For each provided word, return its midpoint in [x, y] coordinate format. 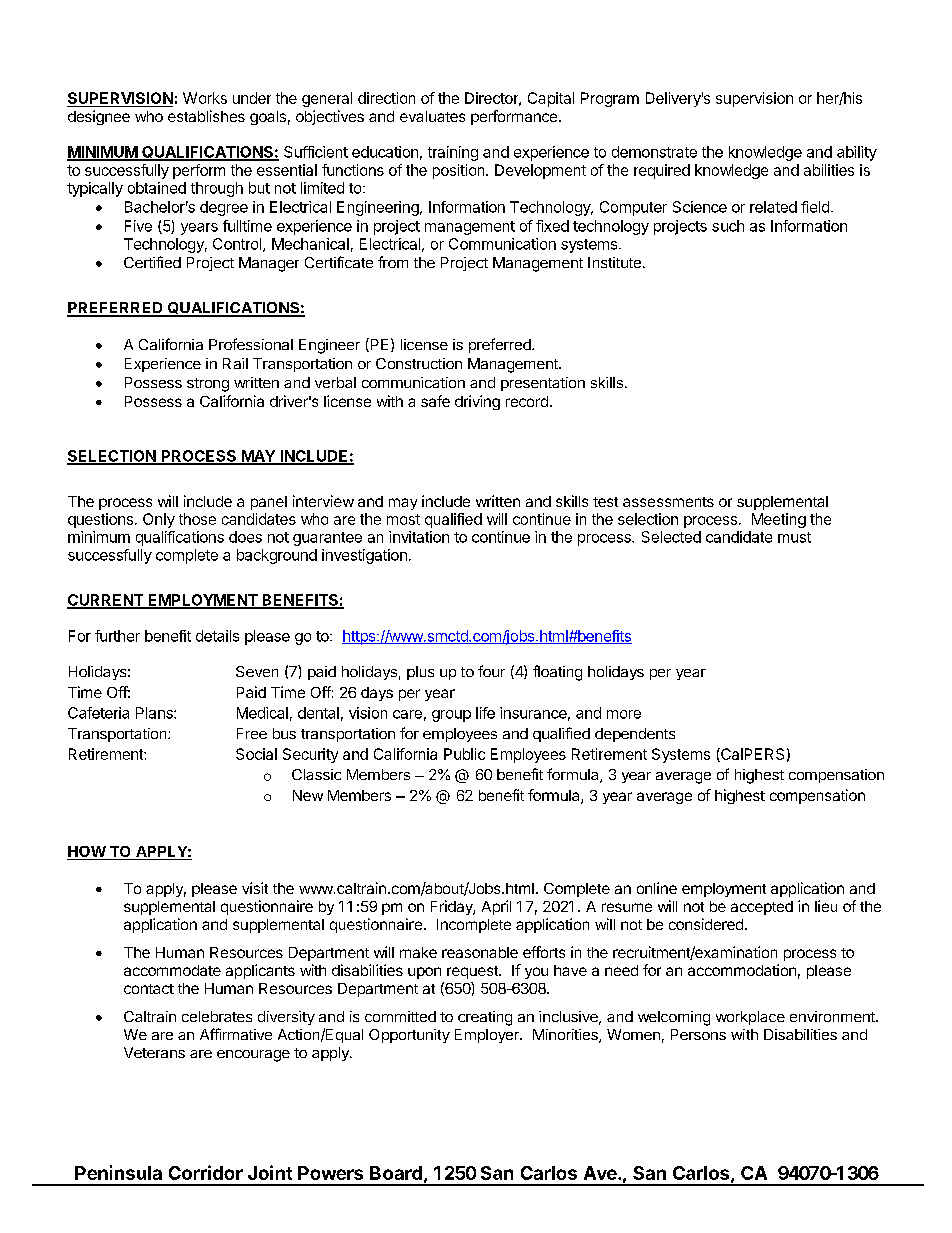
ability [857, 153]
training [453, 153]
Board [396, 1173]
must [794, 537]
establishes [206, 116]
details [217, 636]
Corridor [206, 1172]
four [491, 671]
